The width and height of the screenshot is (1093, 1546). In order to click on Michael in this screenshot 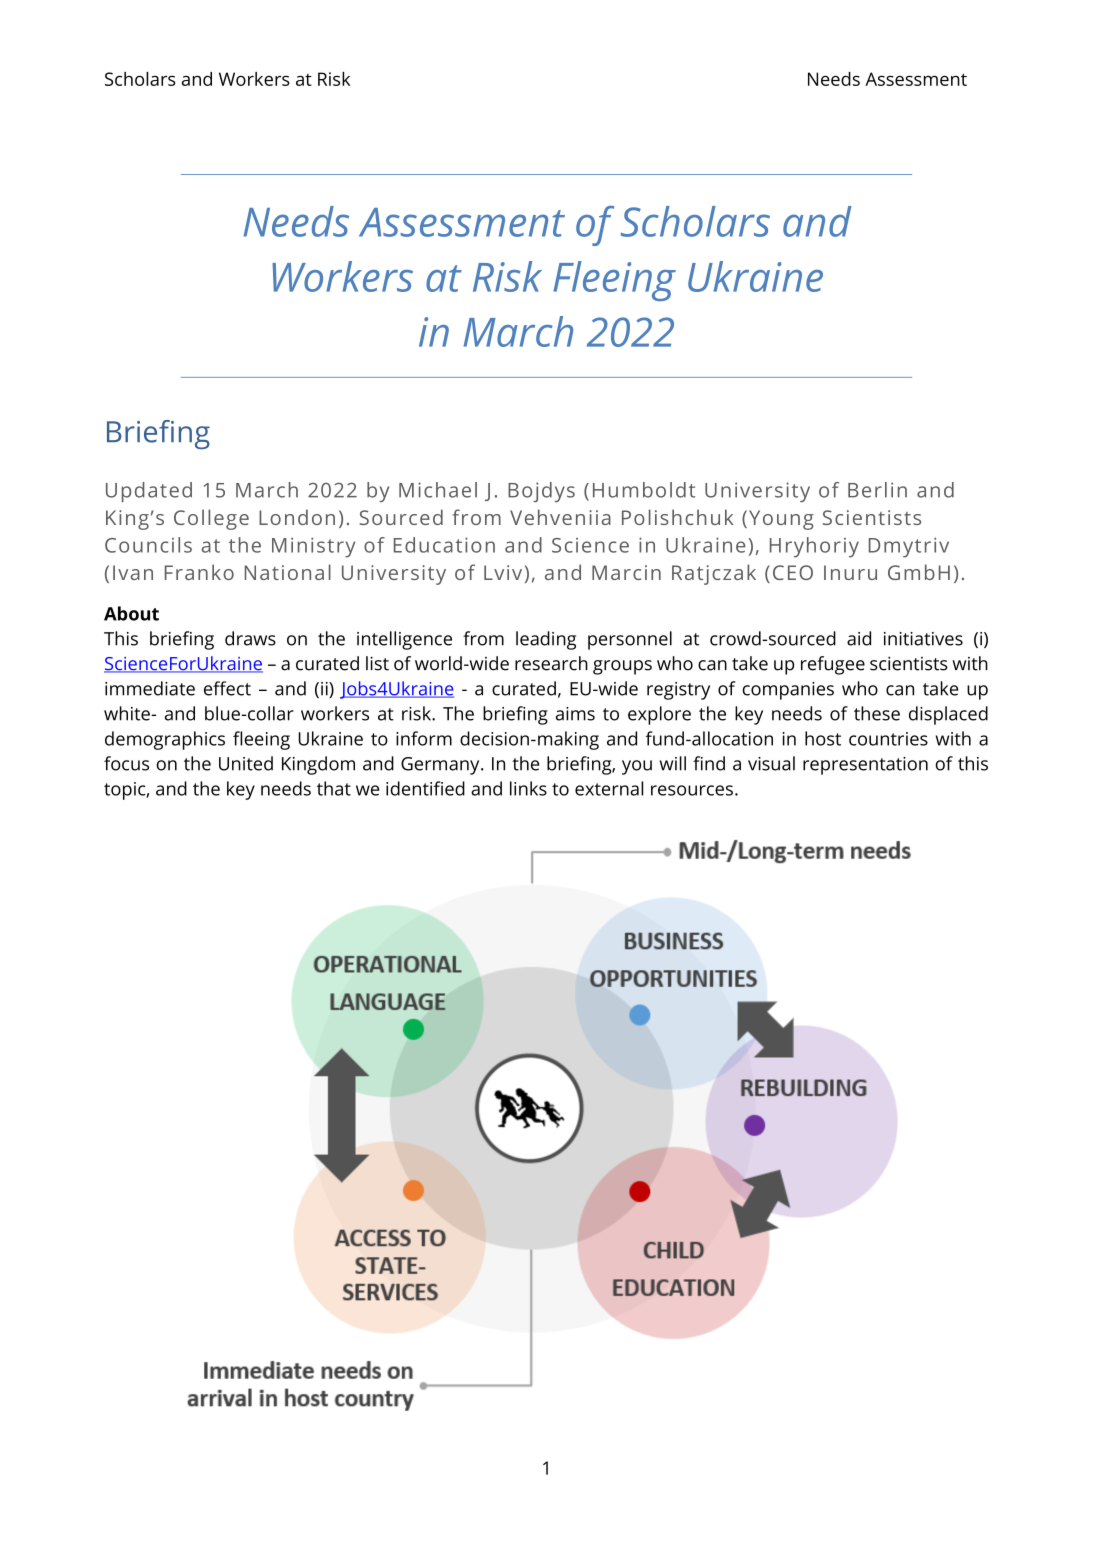, I will do `click(438, 490)`.
